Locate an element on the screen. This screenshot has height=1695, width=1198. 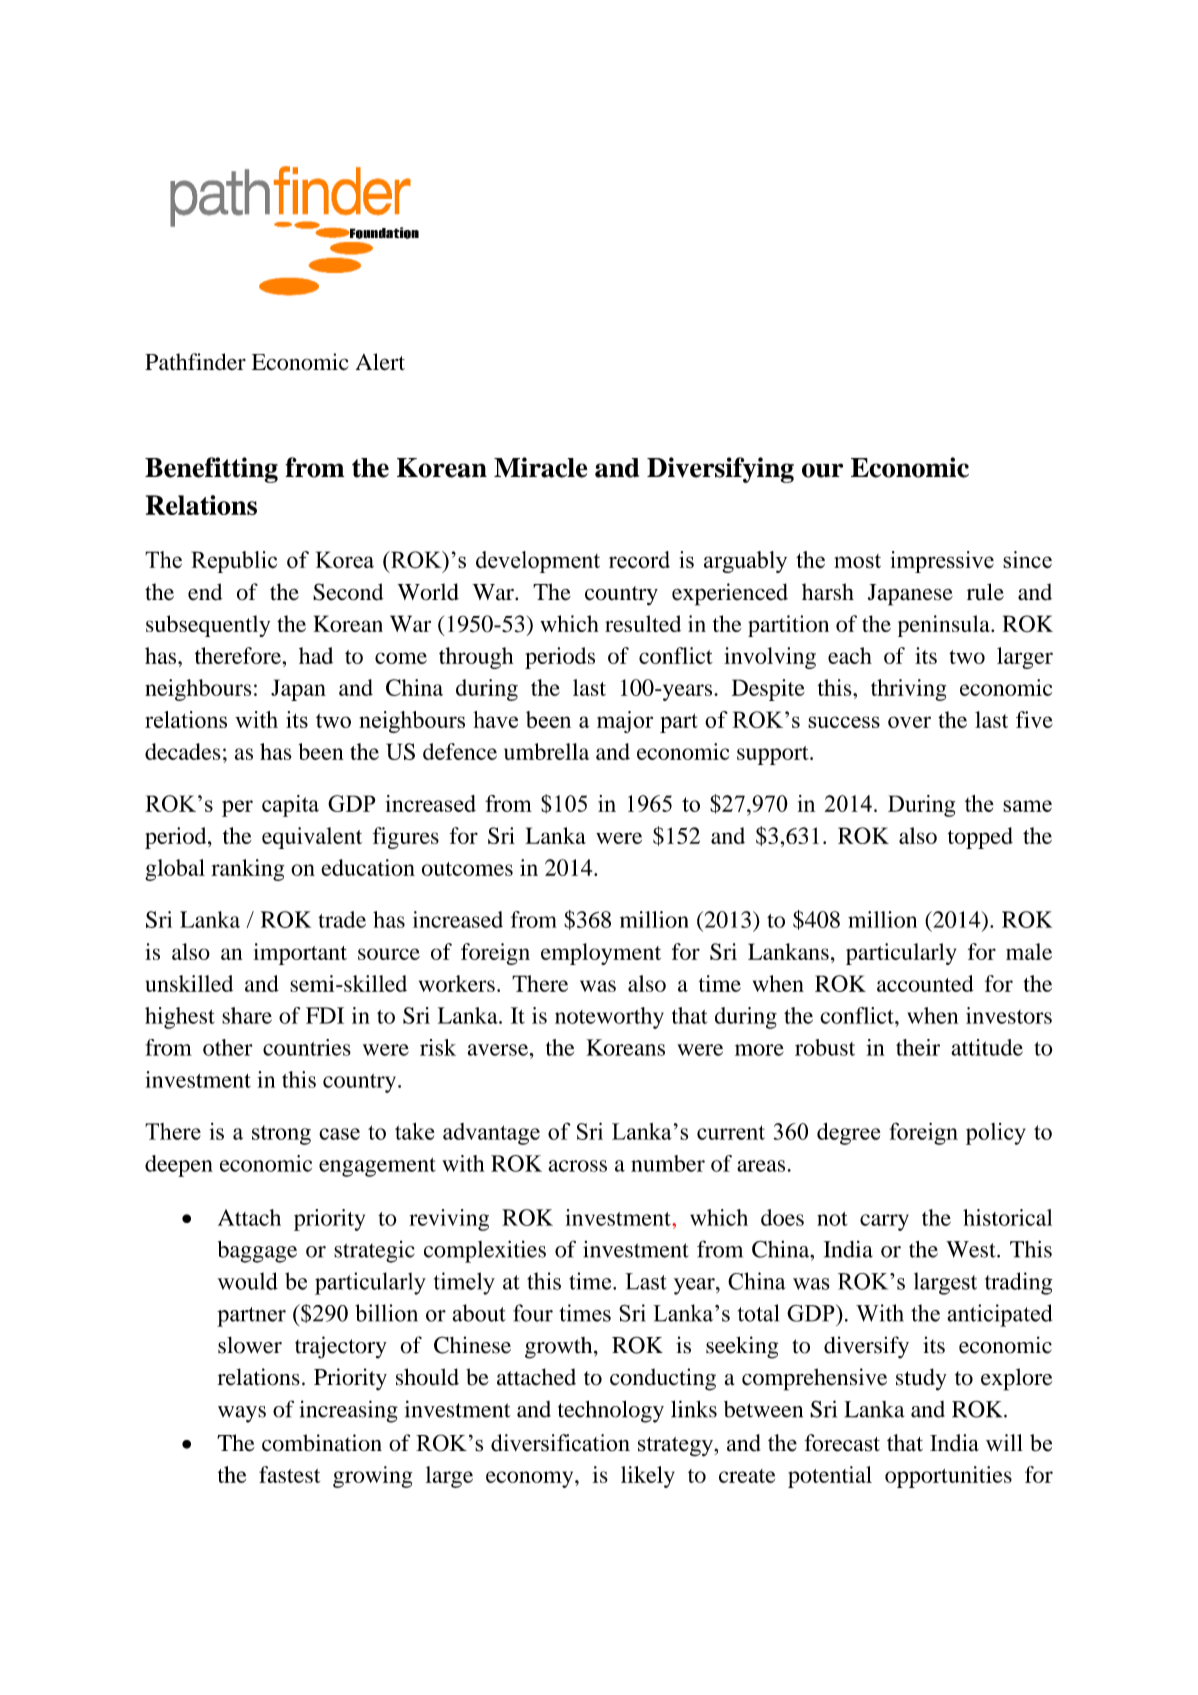
combination is located at coordinates (322, 1443).
